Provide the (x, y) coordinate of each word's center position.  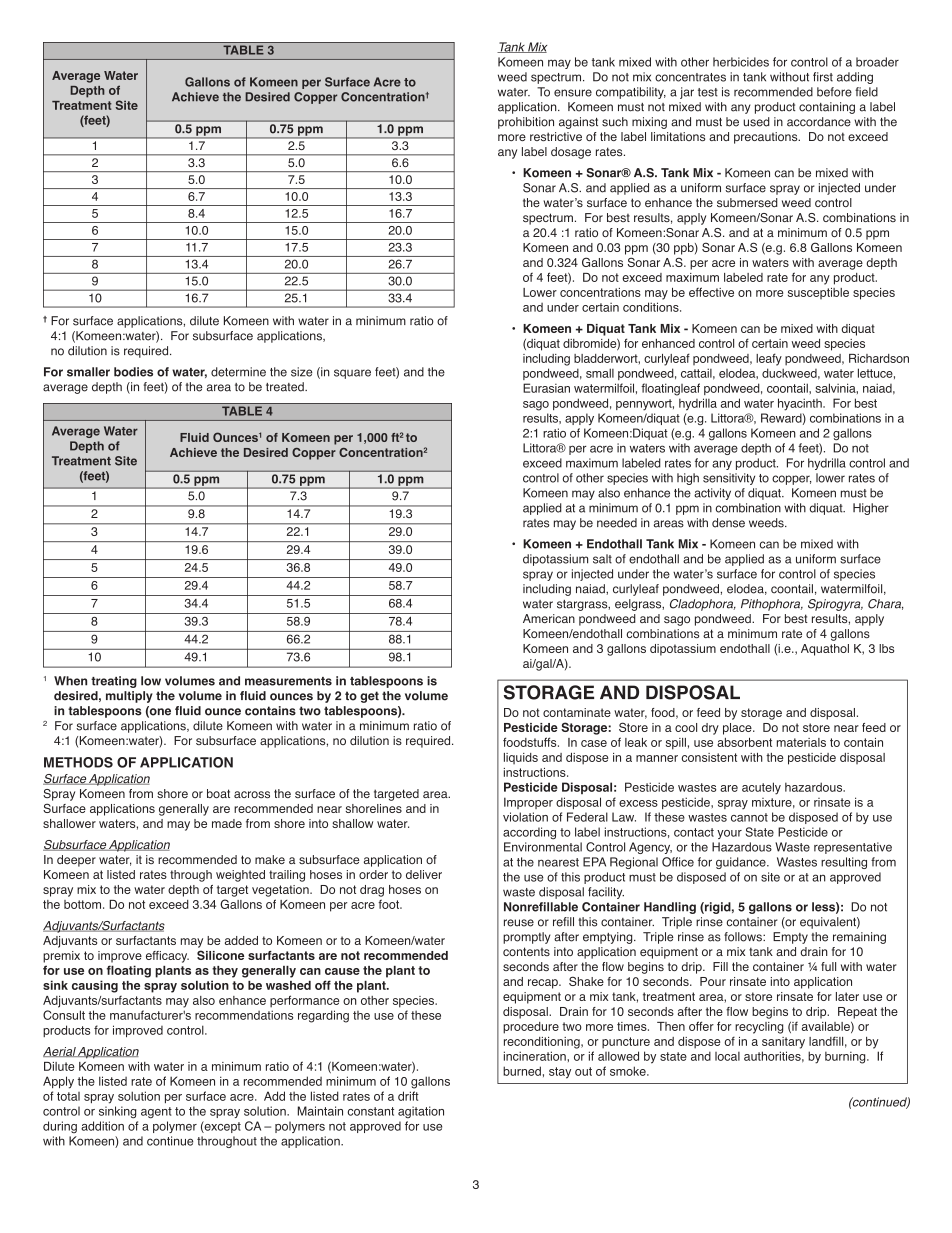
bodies (133, 372)
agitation (421, 1112)
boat (218, 793)
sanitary (783, 1043)
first (823, 77)
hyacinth (801, 404)
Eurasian (546, 388)
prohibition (526, 123)
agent (156, 1113)
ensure (573, 93)
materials (801, 742)
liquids (521, 758)
